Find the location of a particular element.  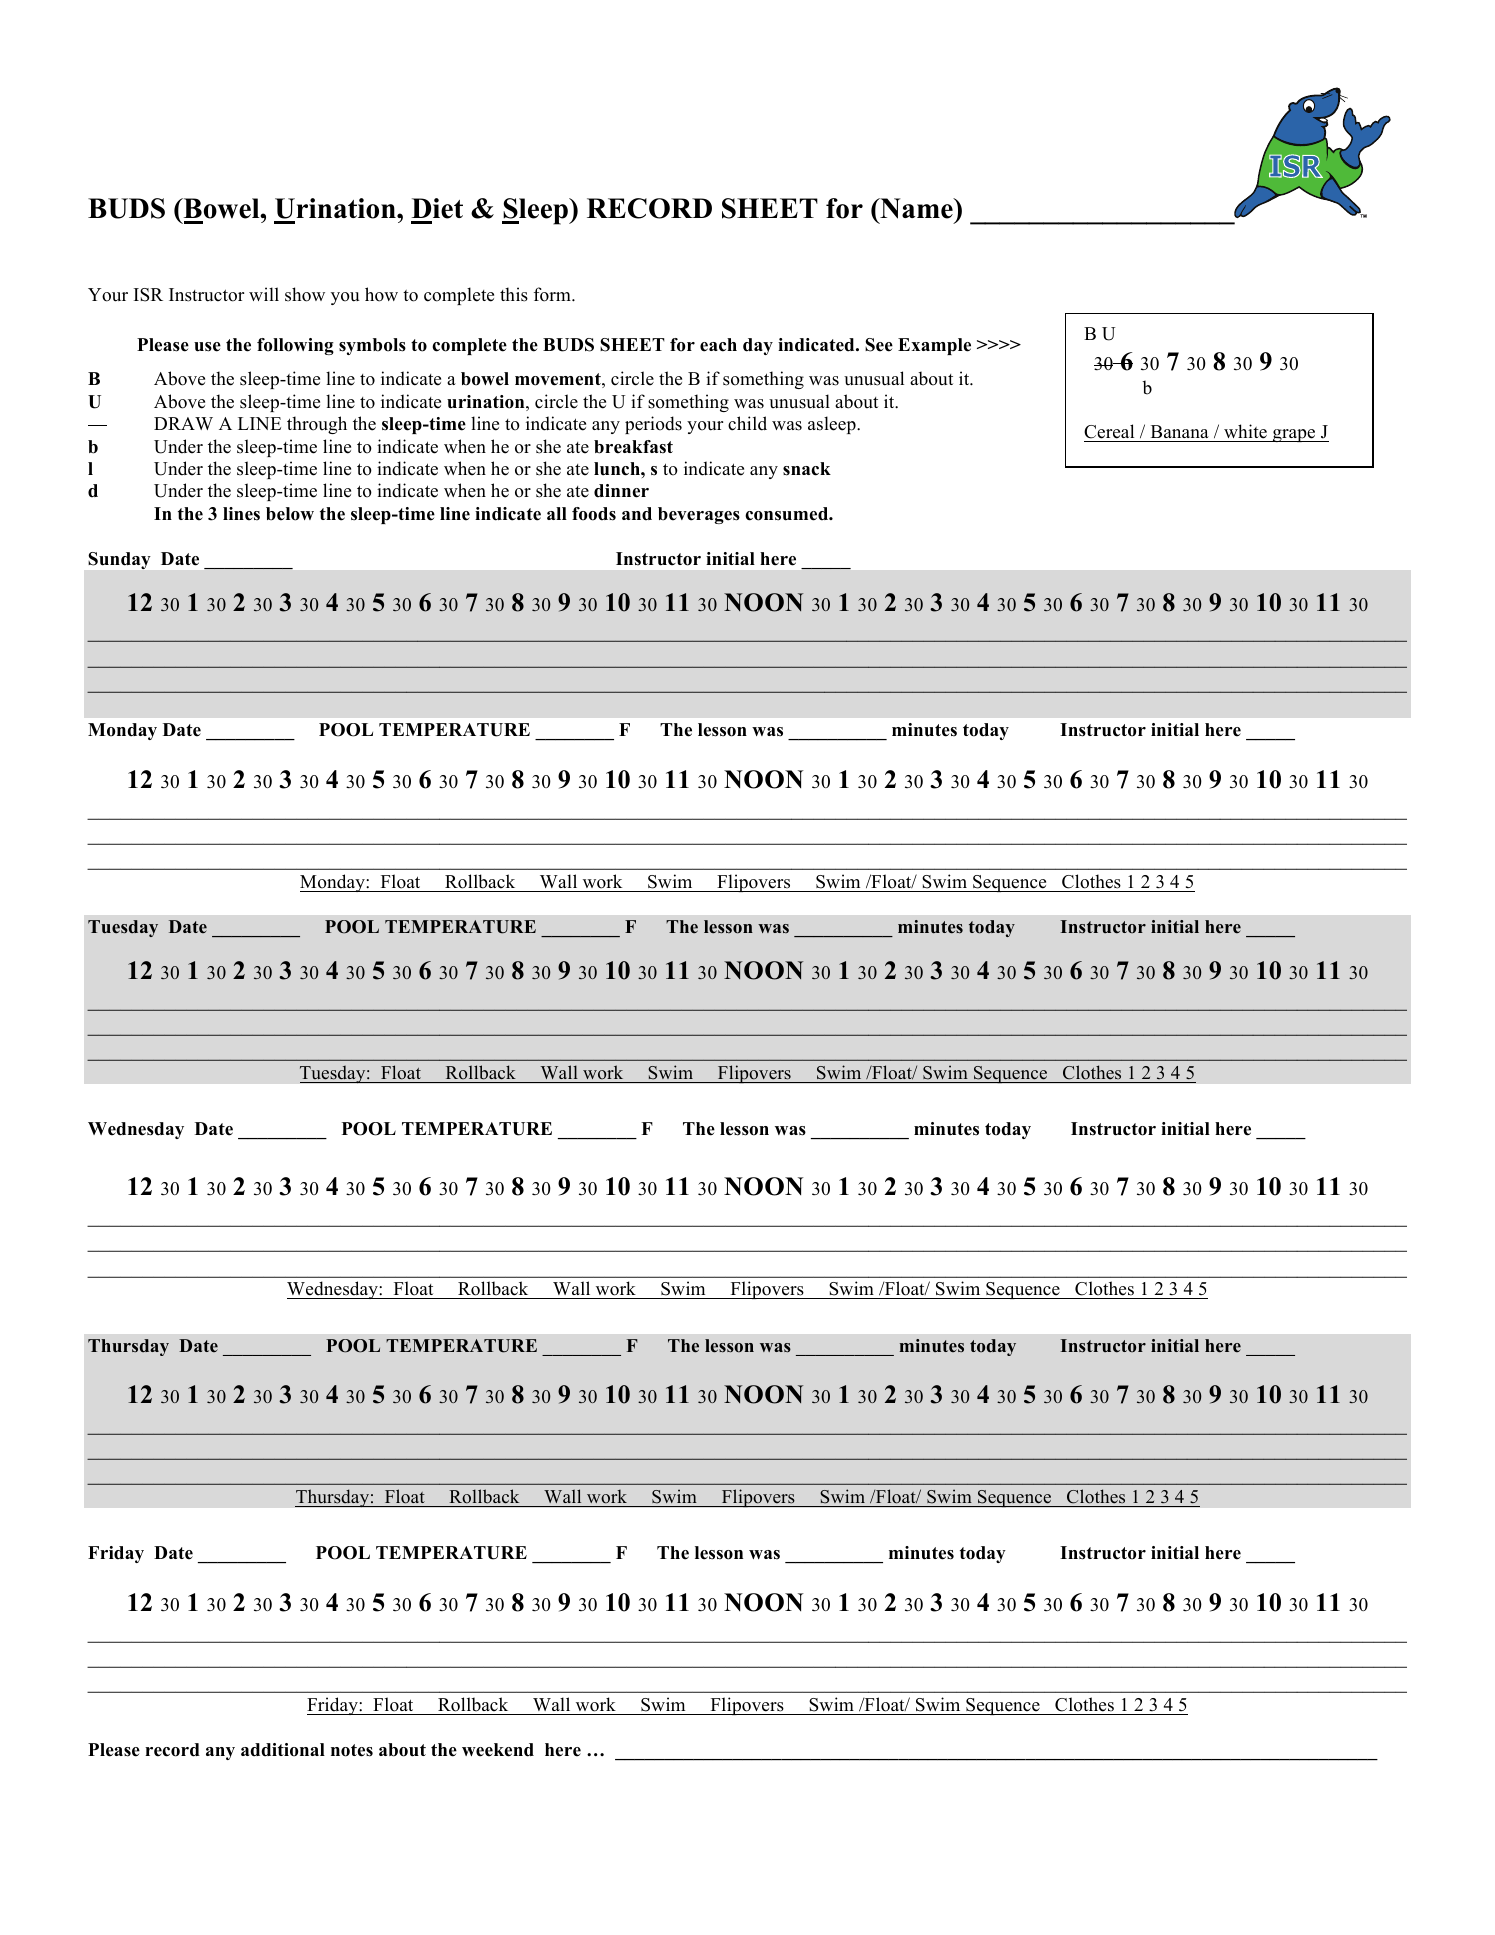

notes is located at coordinates (352, 1750).
